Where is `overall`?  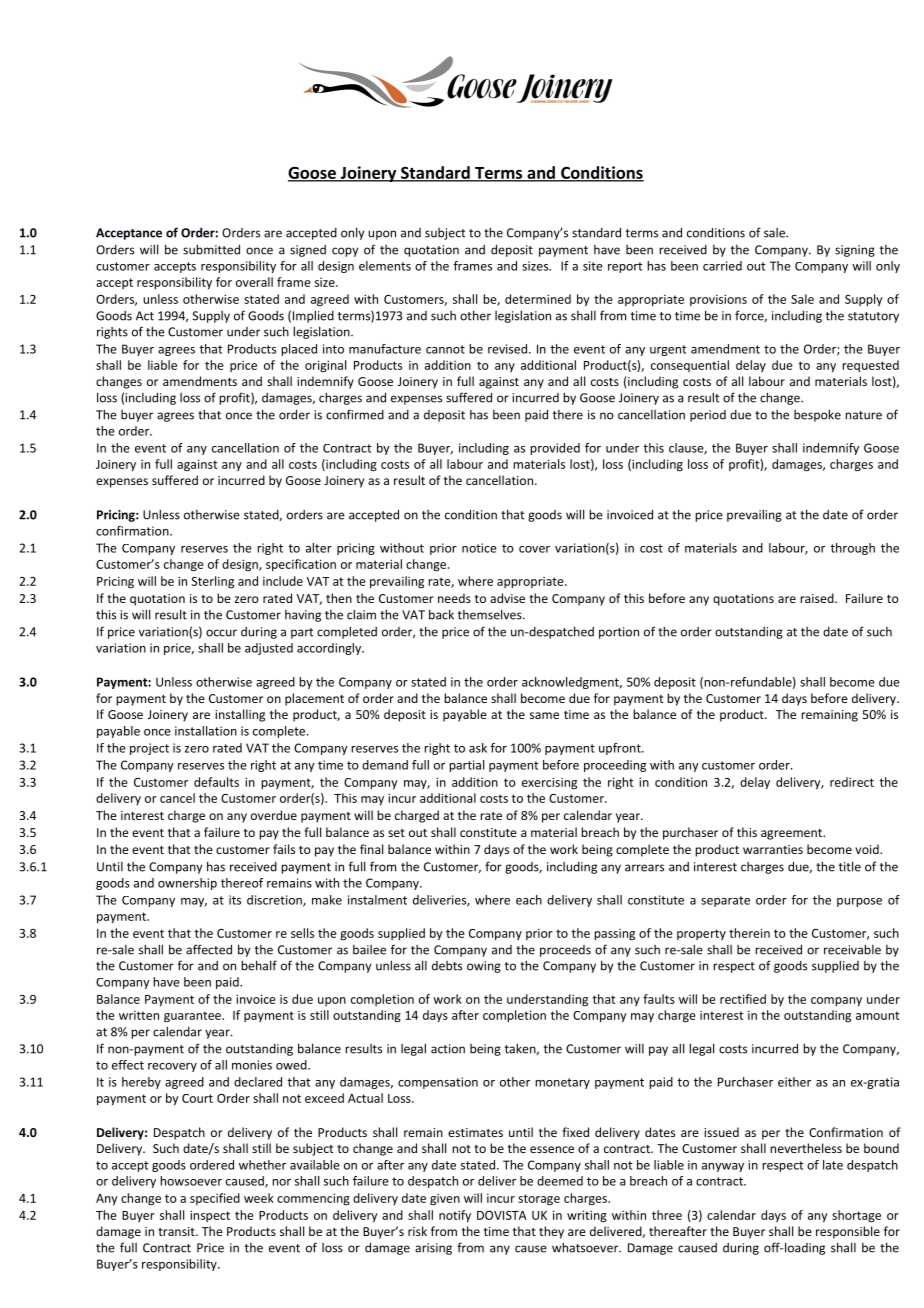
overall is located at coordinates (254, 282).
